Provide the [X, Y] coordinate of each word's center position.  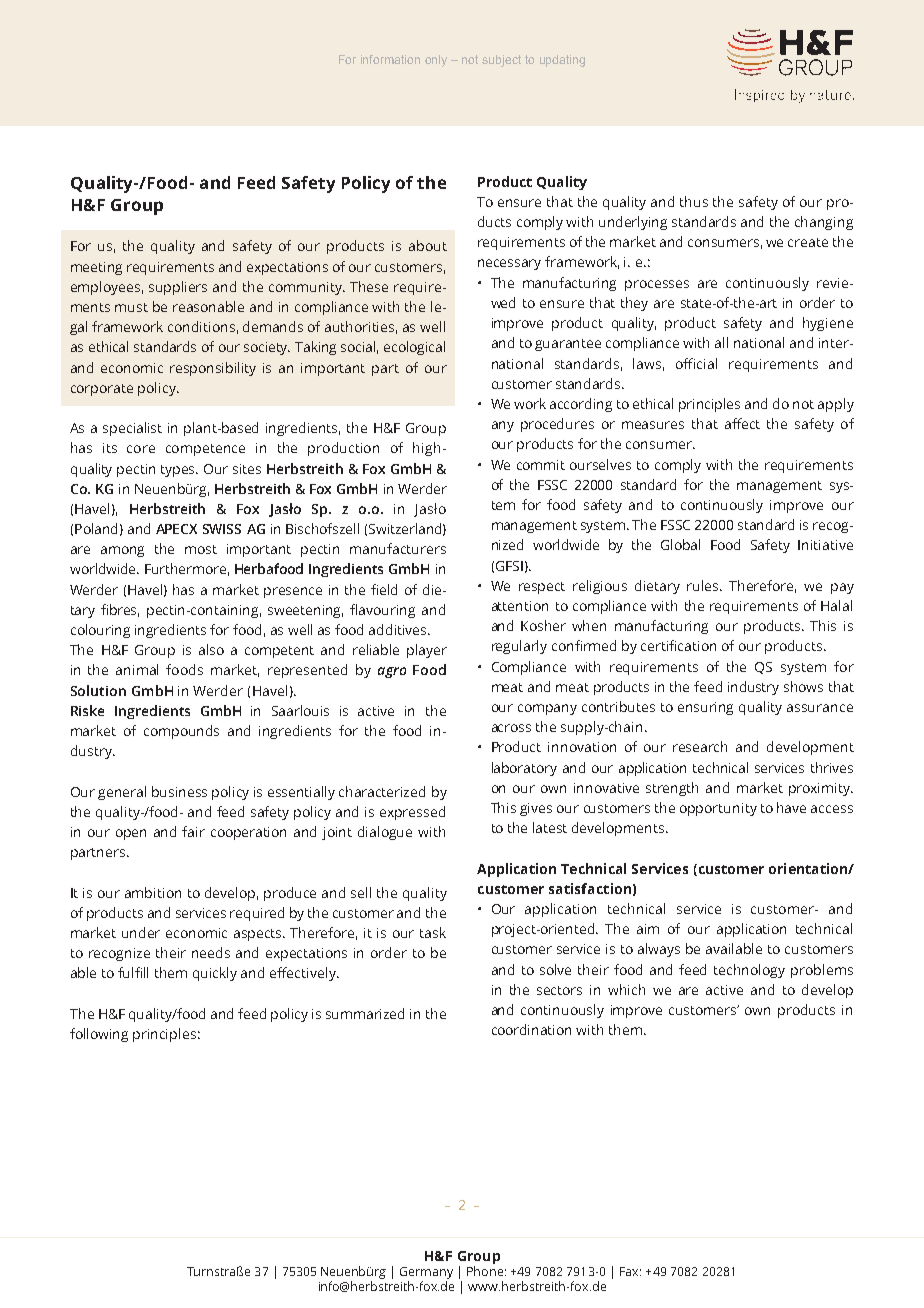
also [211, 649]
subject [501, 61]
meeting [96, 268]
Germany [426, 1274]
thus [694, 201]
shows [803, 686]
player [427, 651]
